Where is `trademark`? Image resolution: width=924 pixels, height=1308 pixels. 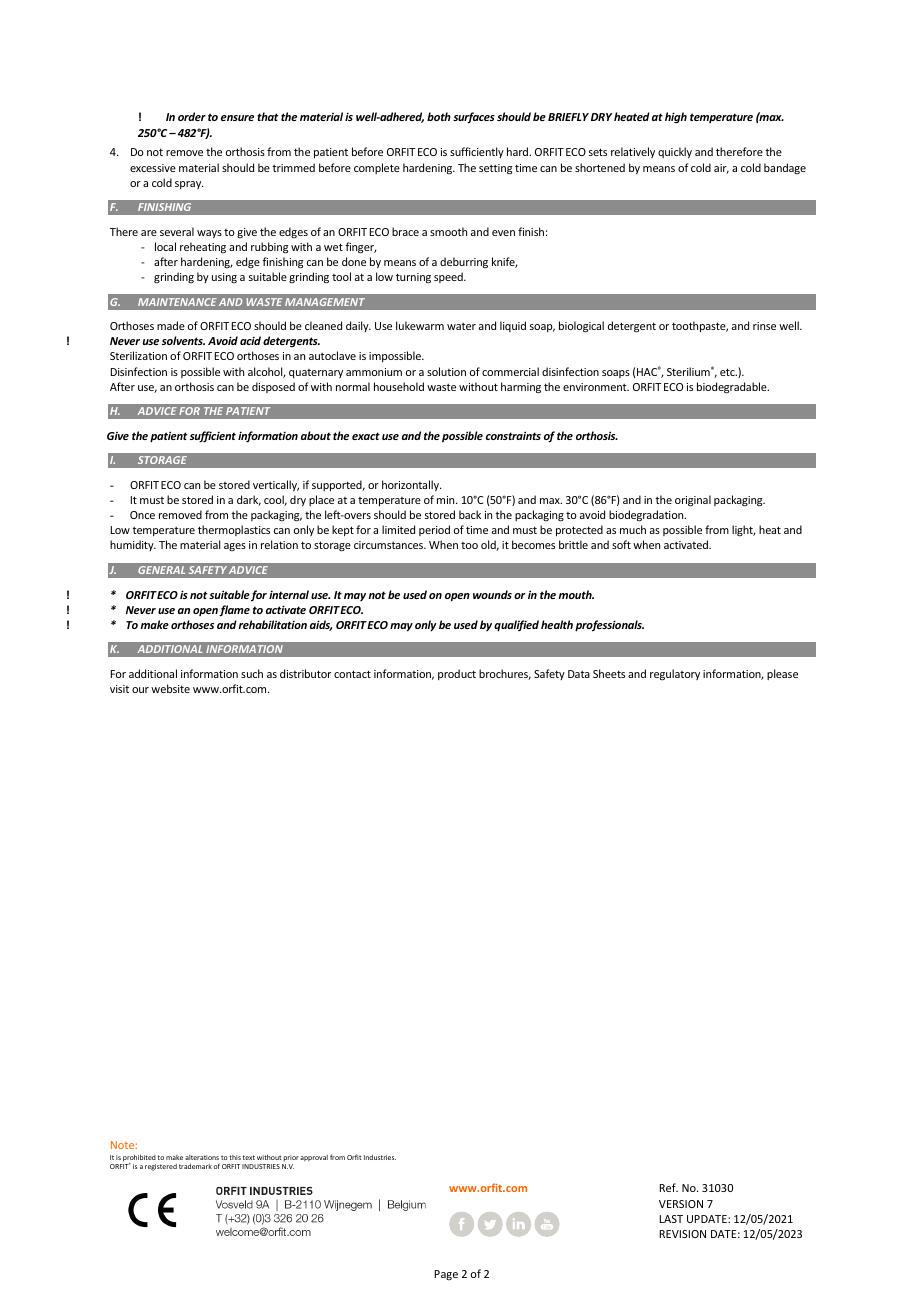
trademark is located at coordinates (195, 1166).
